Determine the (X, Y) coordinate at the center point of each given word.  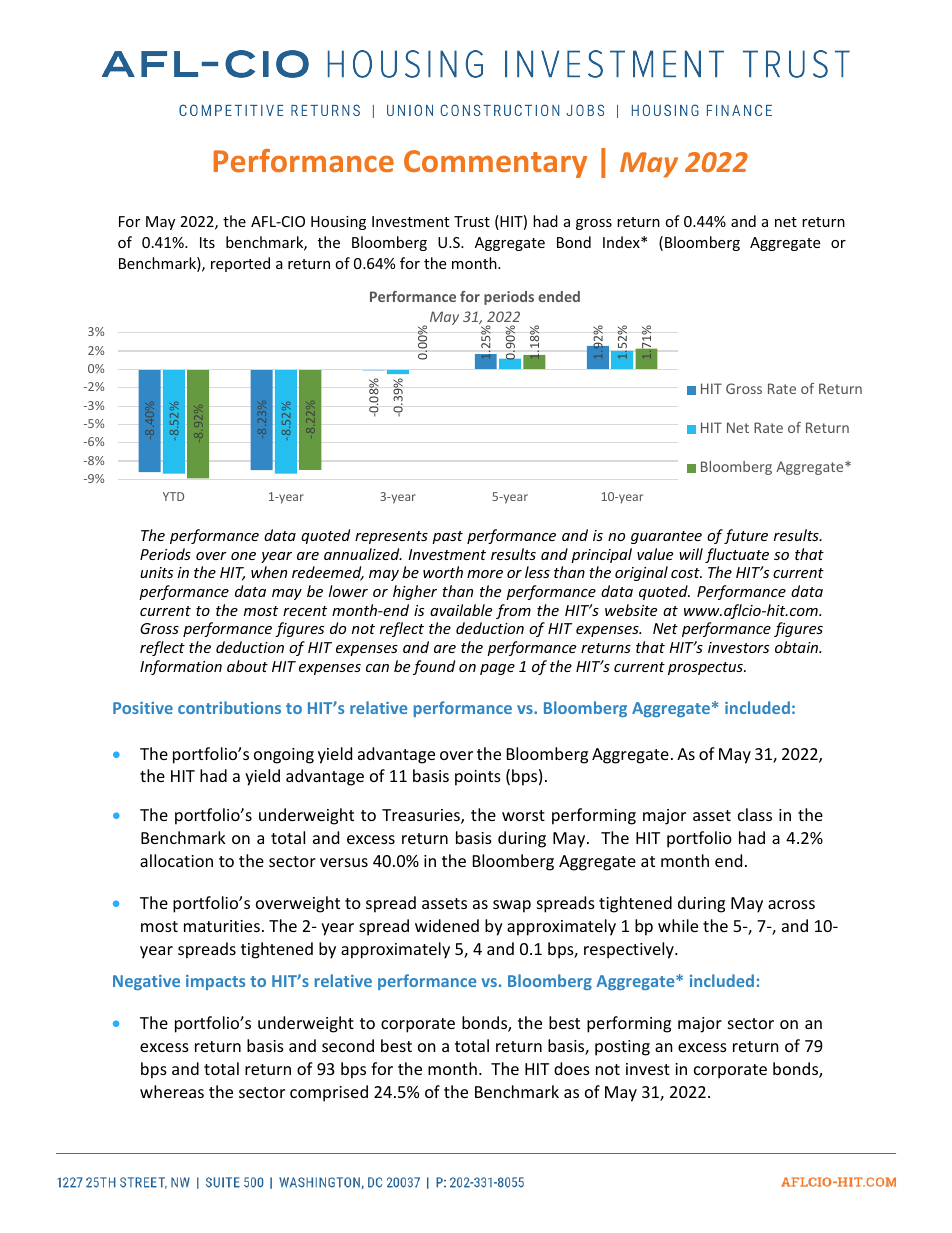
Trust (472, 221)
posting (622, 1048)
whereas (172, 1091)
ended (559, 296)
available (461, 610)
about (247, 666)
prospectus (706, 668)
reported (240, 264)
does (572, 1068)
